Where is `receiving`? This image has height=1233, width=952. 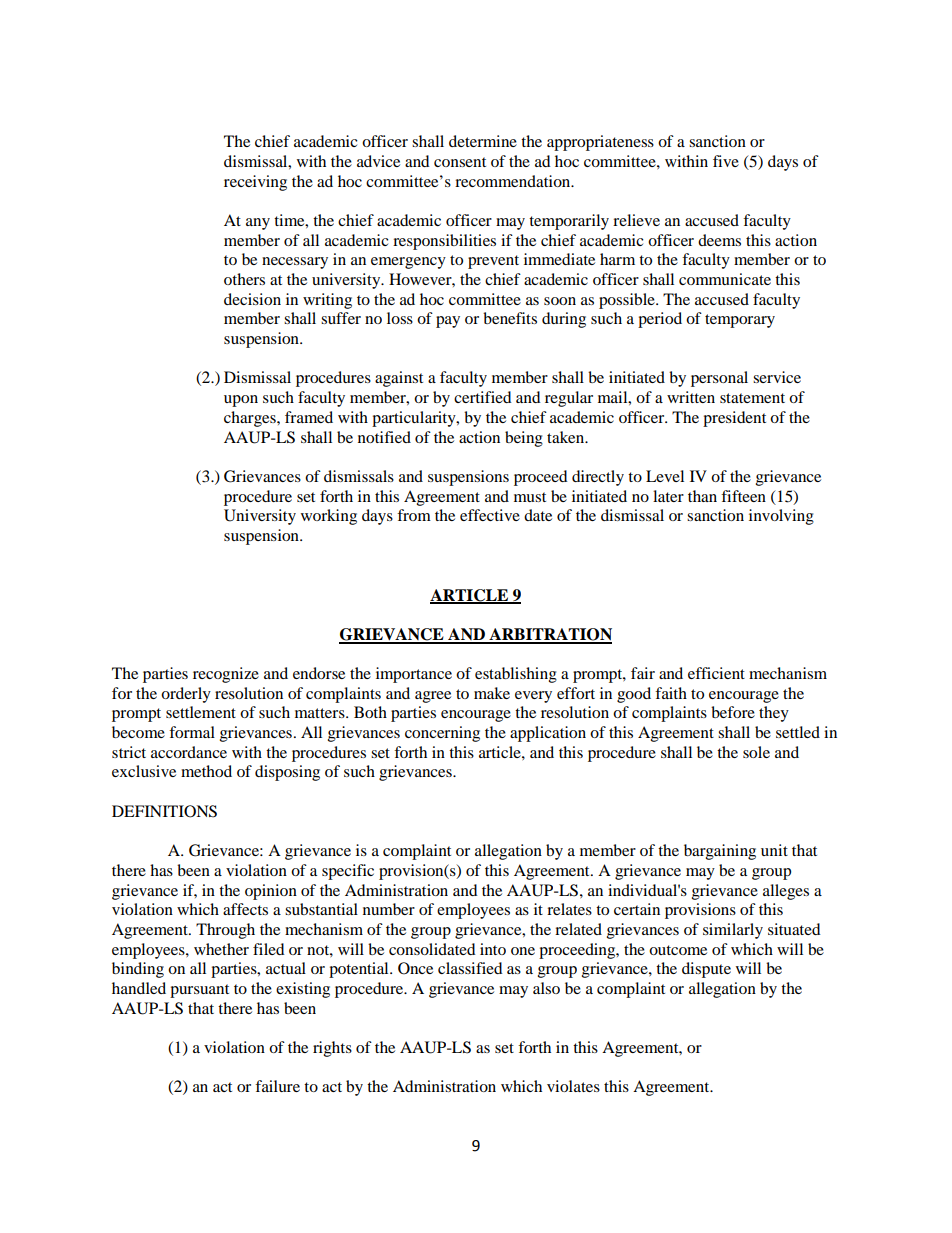
receiving is located at coordinates (255, 183).
